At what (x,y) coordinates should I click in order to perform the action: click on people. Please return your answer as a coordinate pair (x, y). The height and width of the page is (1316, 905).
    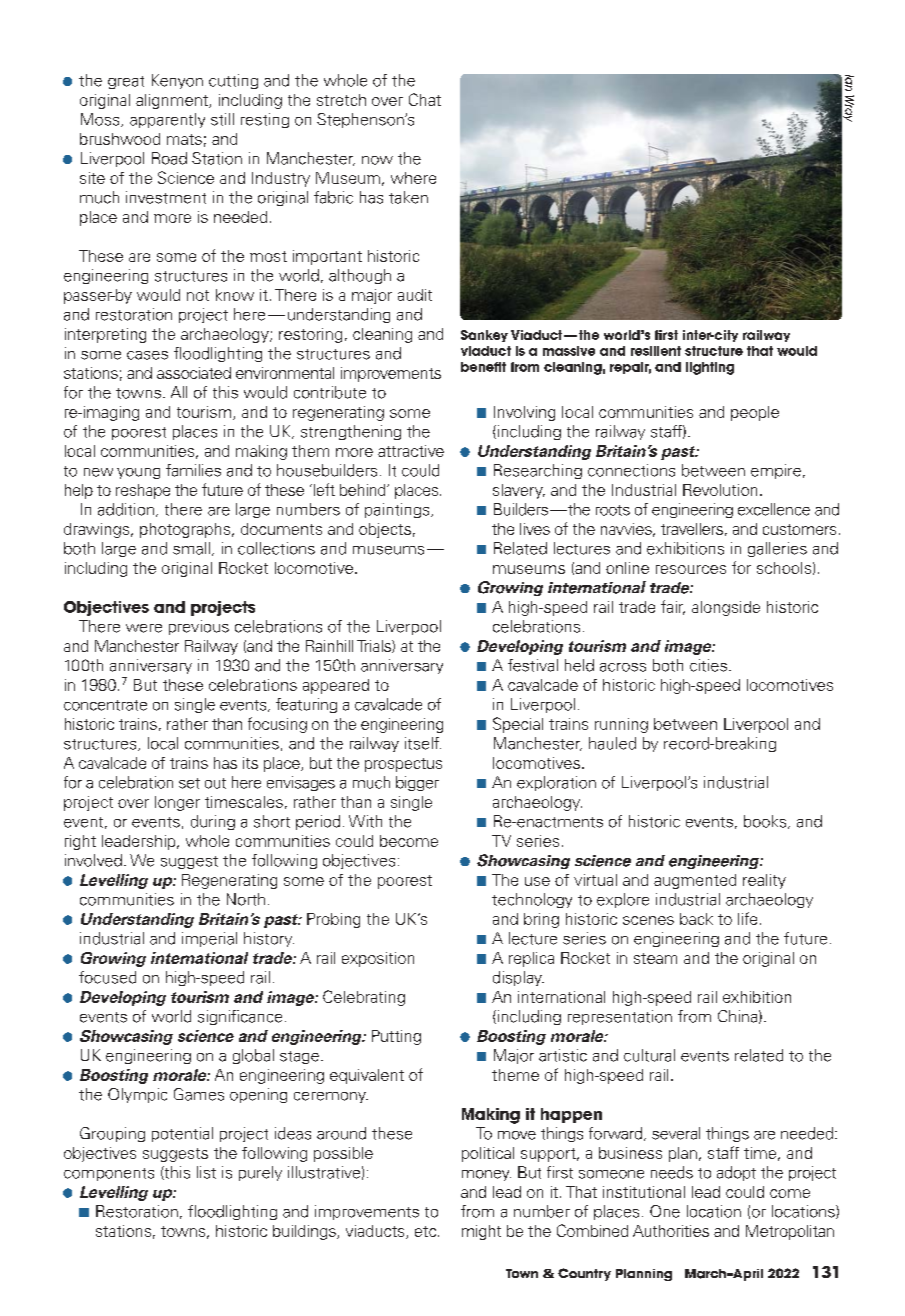
    Looking at the image, I should click on (755, 413).
